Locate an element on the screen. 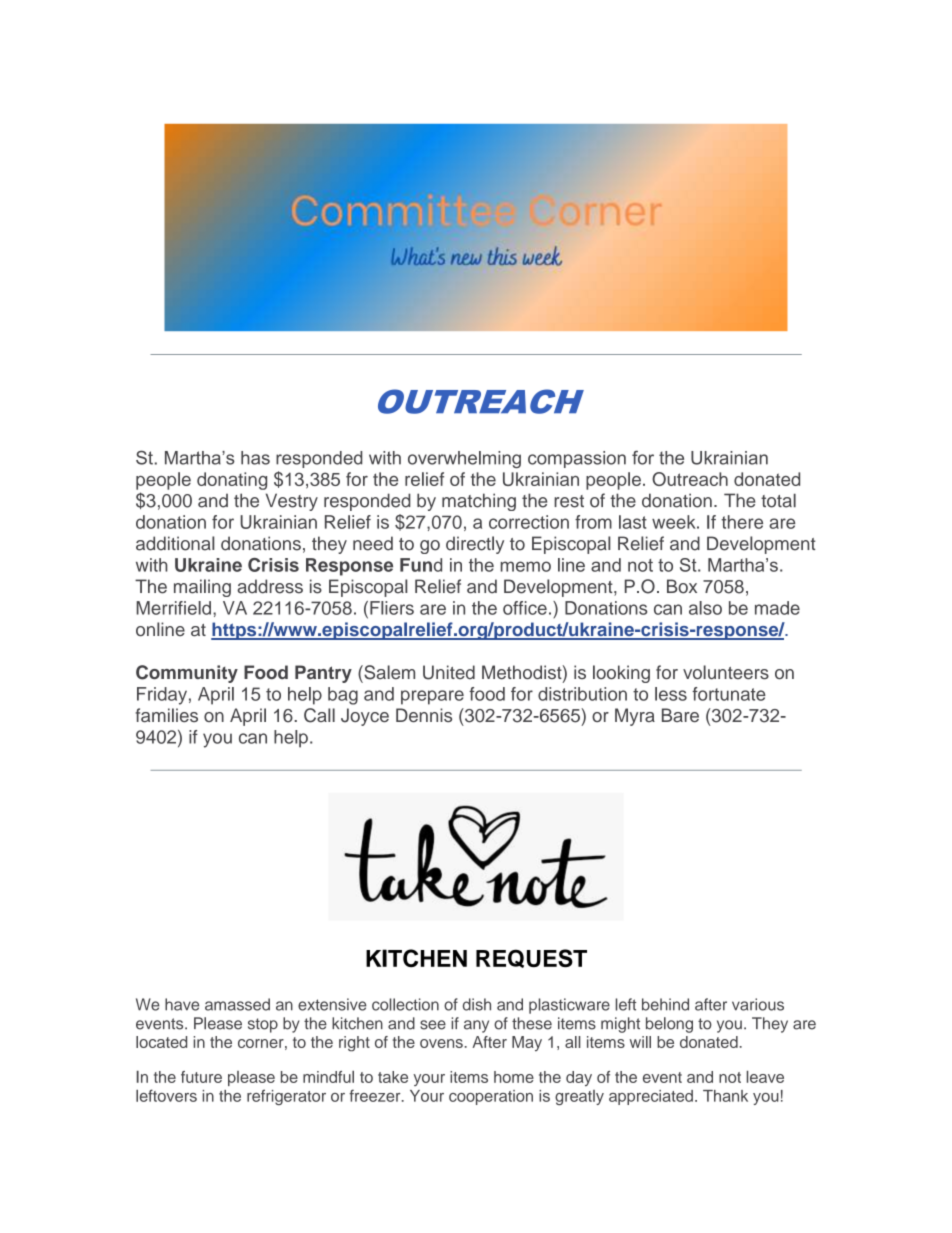 Image resolution: width=952 pixels, height=1233 pixels. Dennis is located at coordinates (424, 715).
